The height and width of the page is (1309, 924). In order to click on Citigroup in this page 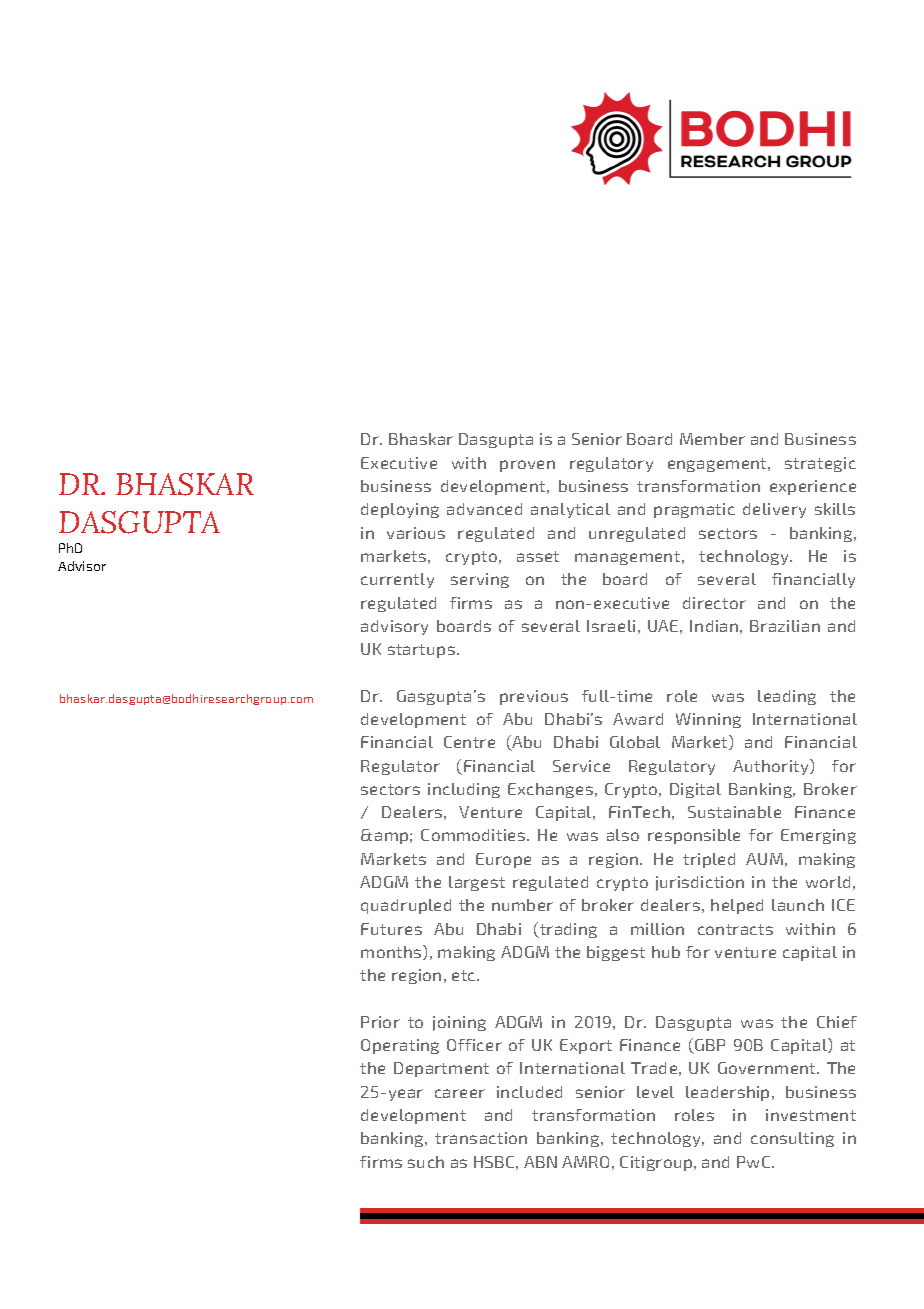, I will do `click(657, 1163)`.
